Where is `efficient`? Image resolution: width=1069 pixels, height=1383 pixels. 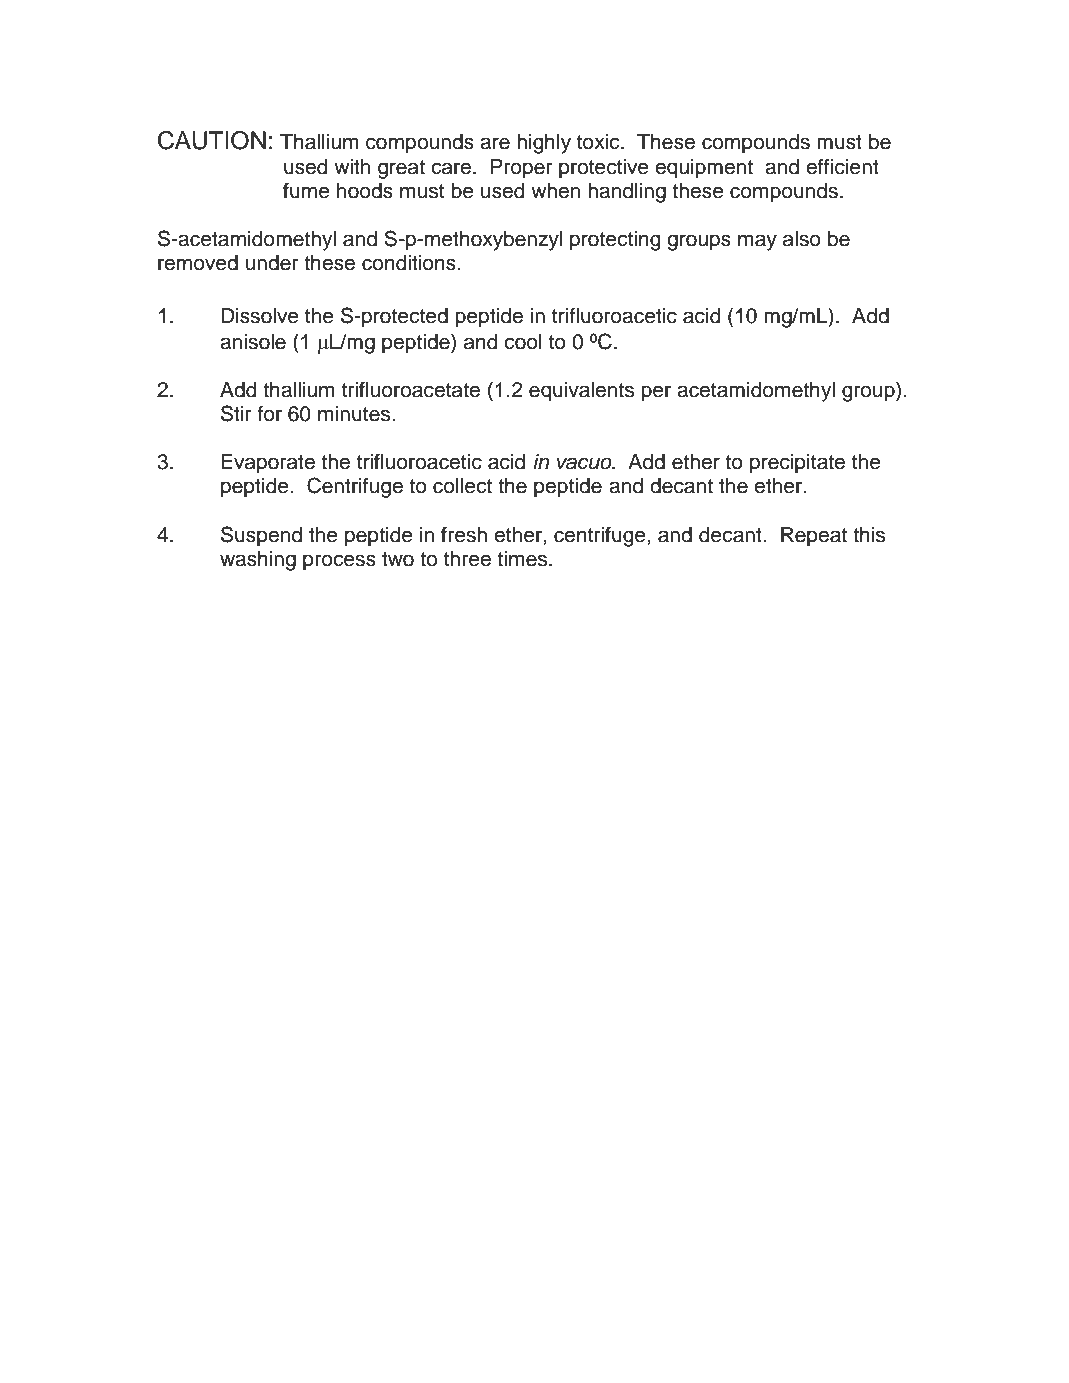
efficient is located at coordinates (842, 166).
